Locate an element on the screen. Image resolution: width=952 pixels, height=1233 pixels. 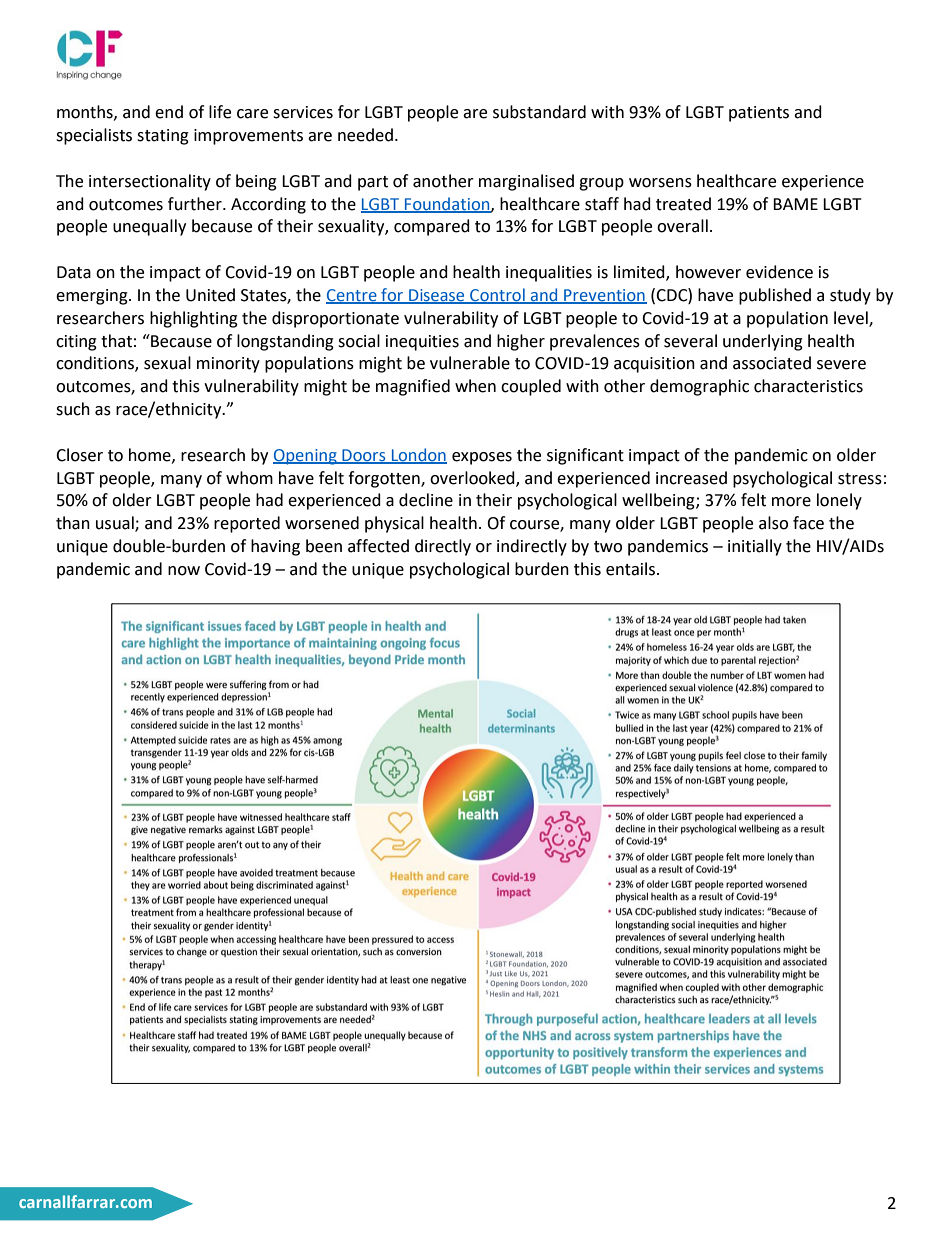
patients is located at coordinates (759, 114).
